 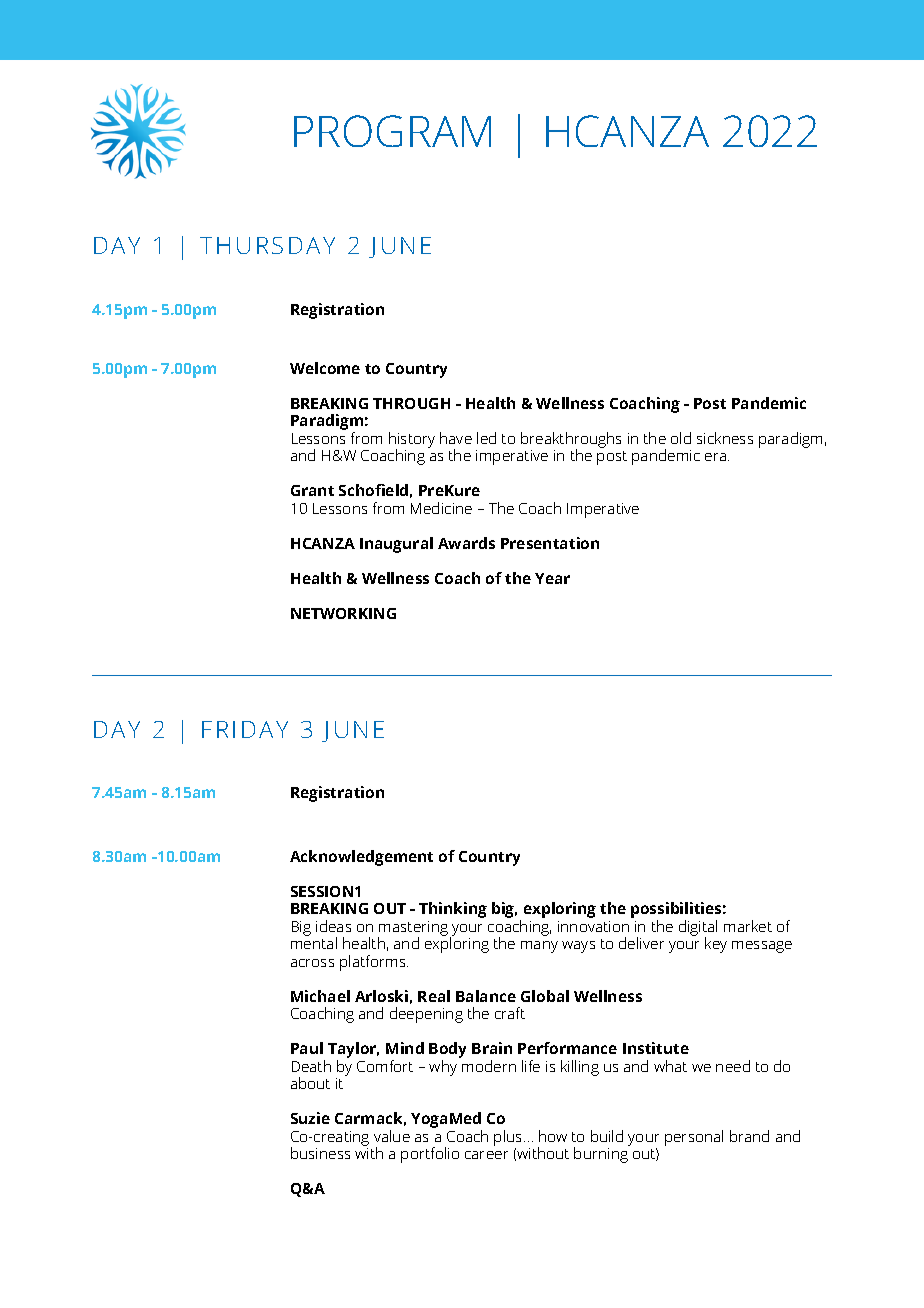 What do you see at coordinates (310, 1118) in the document?
I see `Suzie` at bounding box center [310, 1118].
